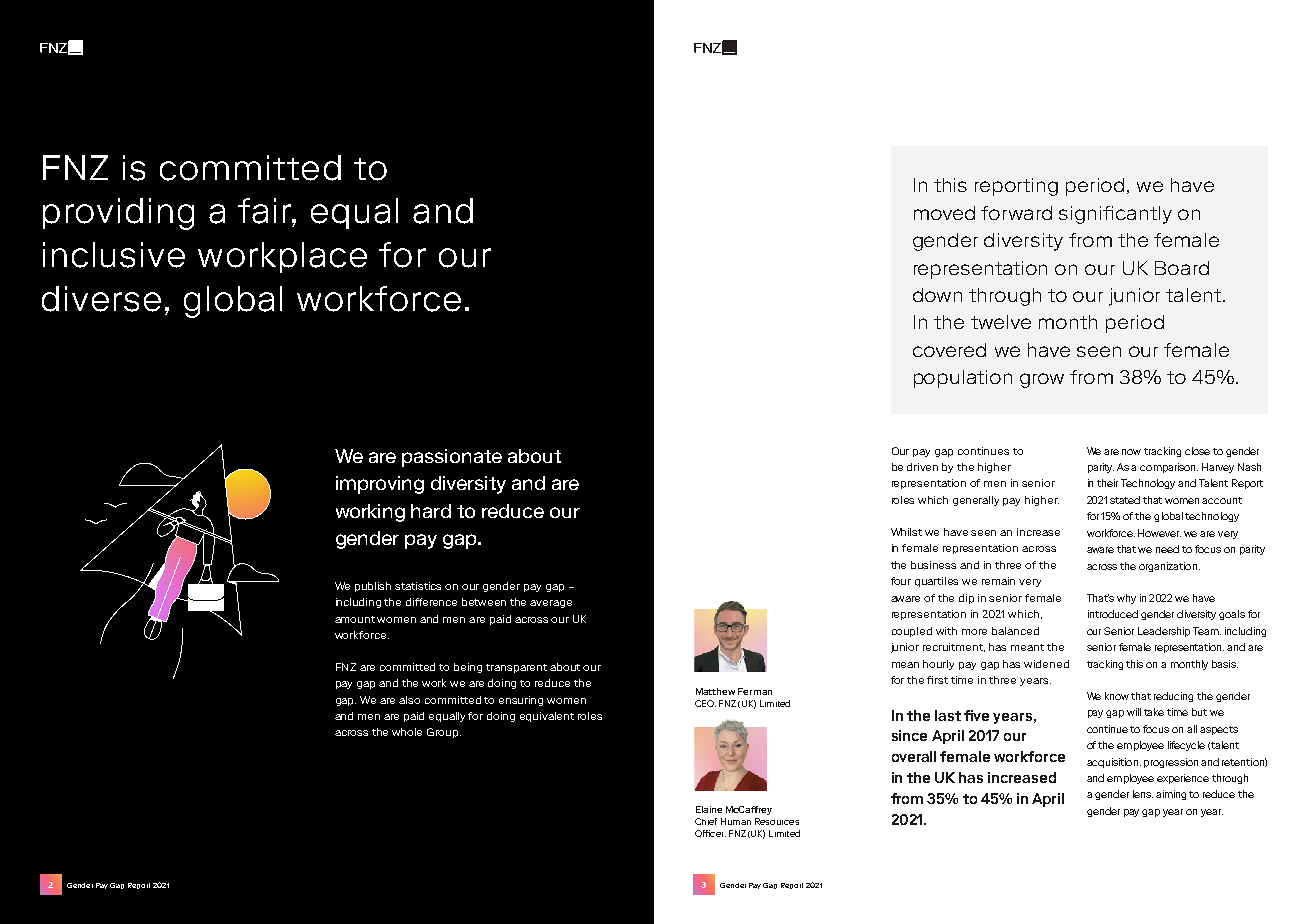  I want to click on However, so click(1159, 533).
